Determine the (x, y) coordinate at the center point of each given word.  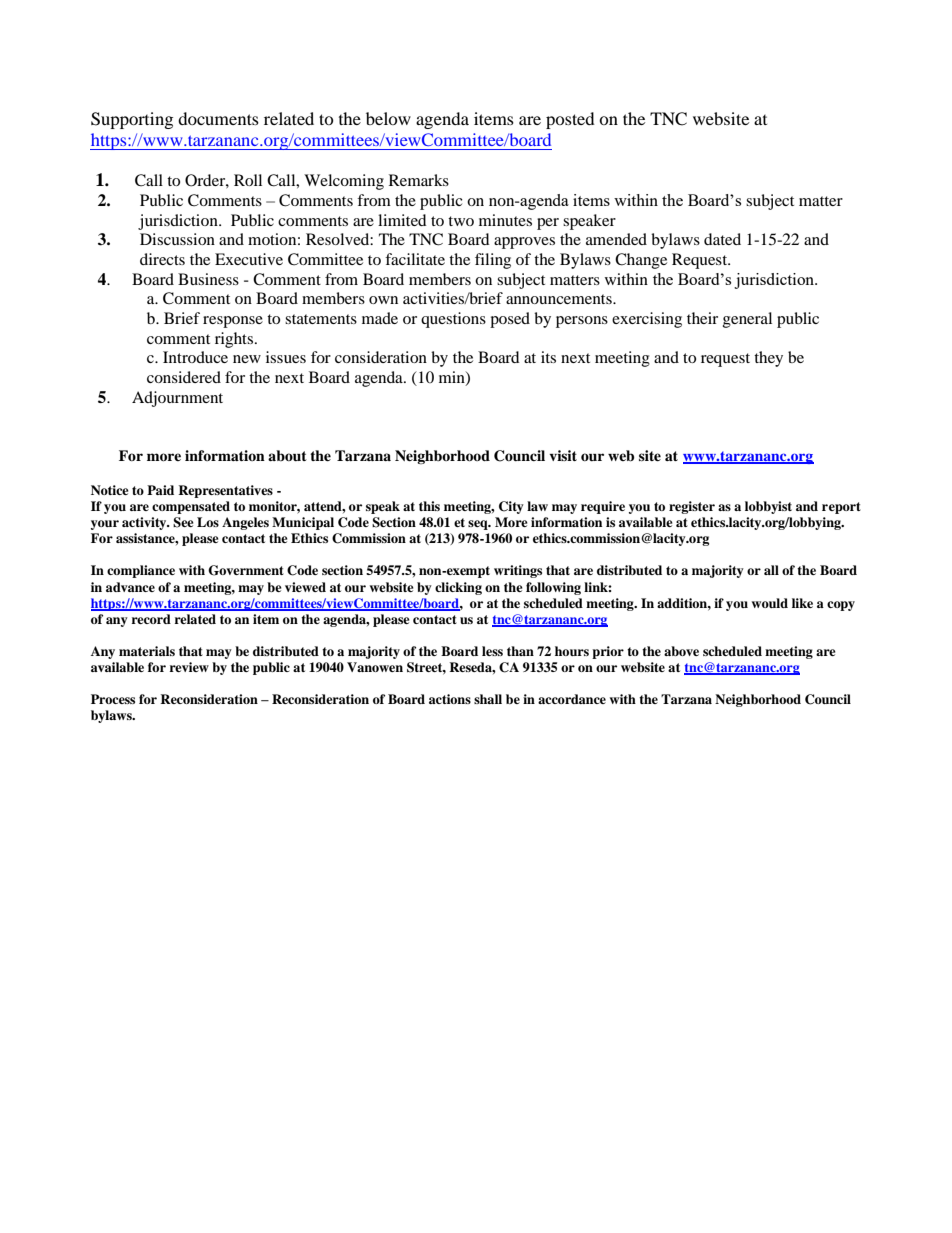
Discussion (177, 239)
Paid (160, 490)
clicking (458, 588)
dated (722, 239)
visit (563, 455)
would (770, 603)
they (768, 359)
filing (493, 261)
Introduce (195, 357)
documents (218, 118)
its (548, 357)
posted (570, 120)
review (189, 667)
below (388, 118)
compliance (141, 571)
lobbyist (768, 507)
